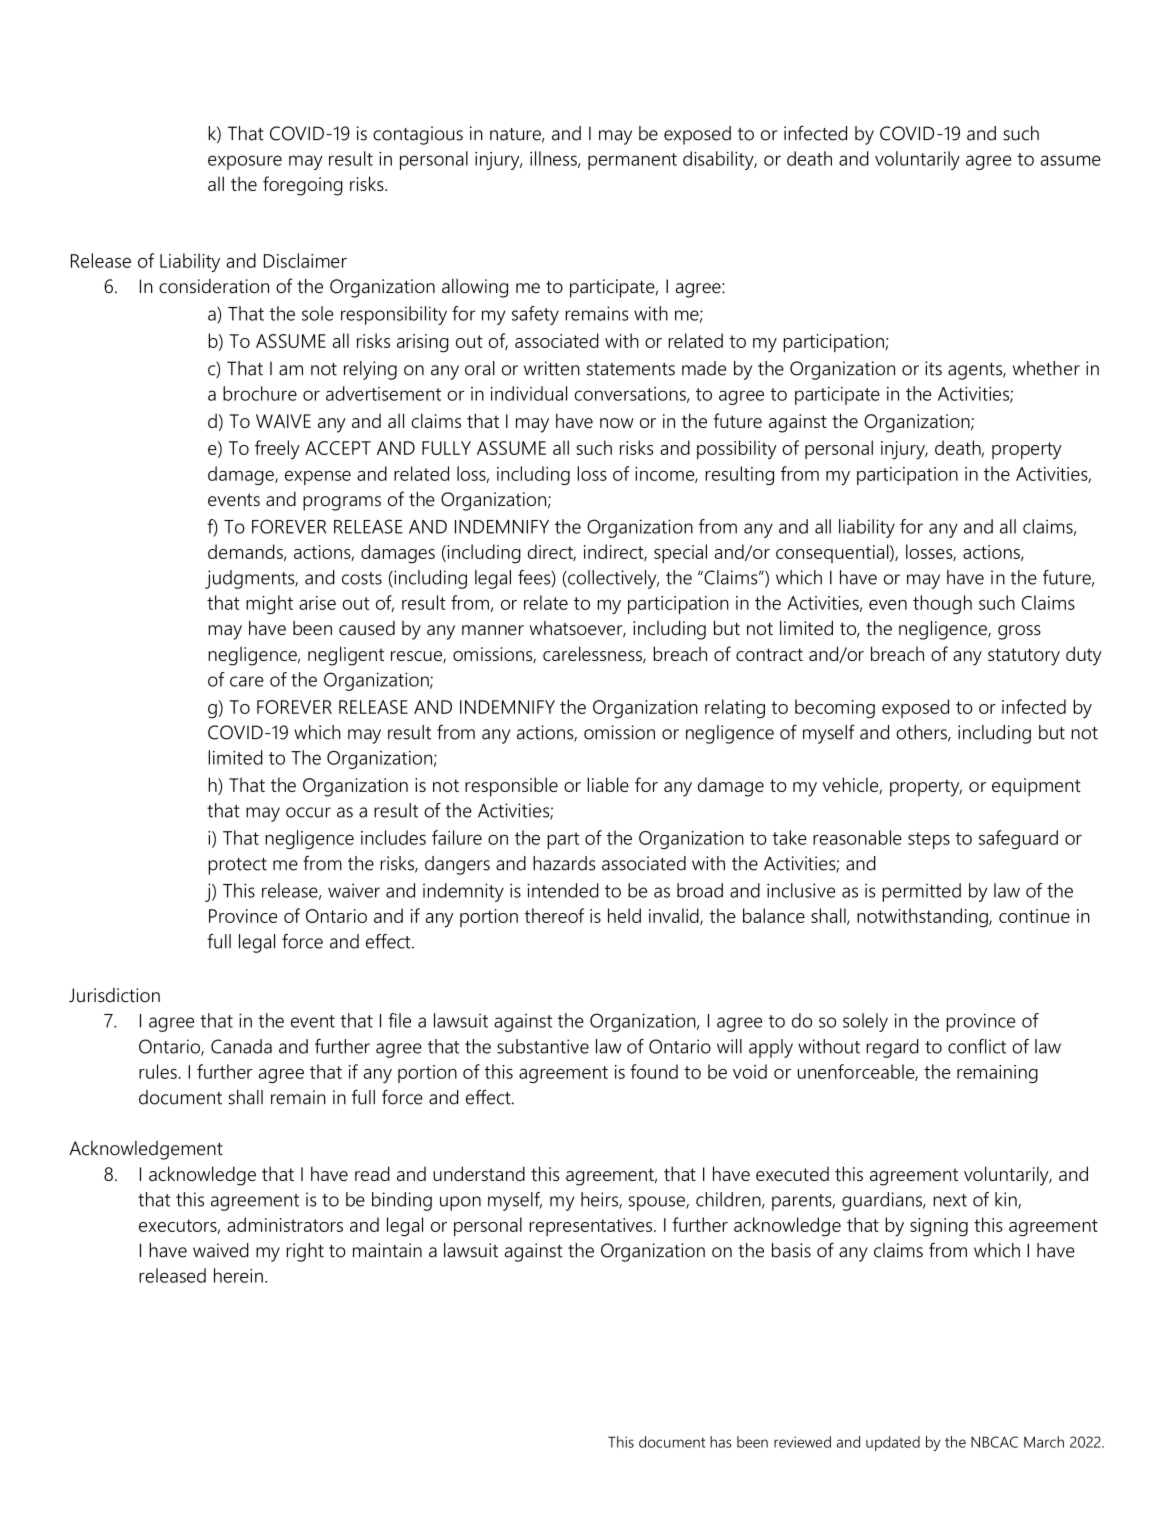  What do you see at coordinates (1046, 368) in the screenshot?
I see `whether` at bounding box center [1046, 368].
